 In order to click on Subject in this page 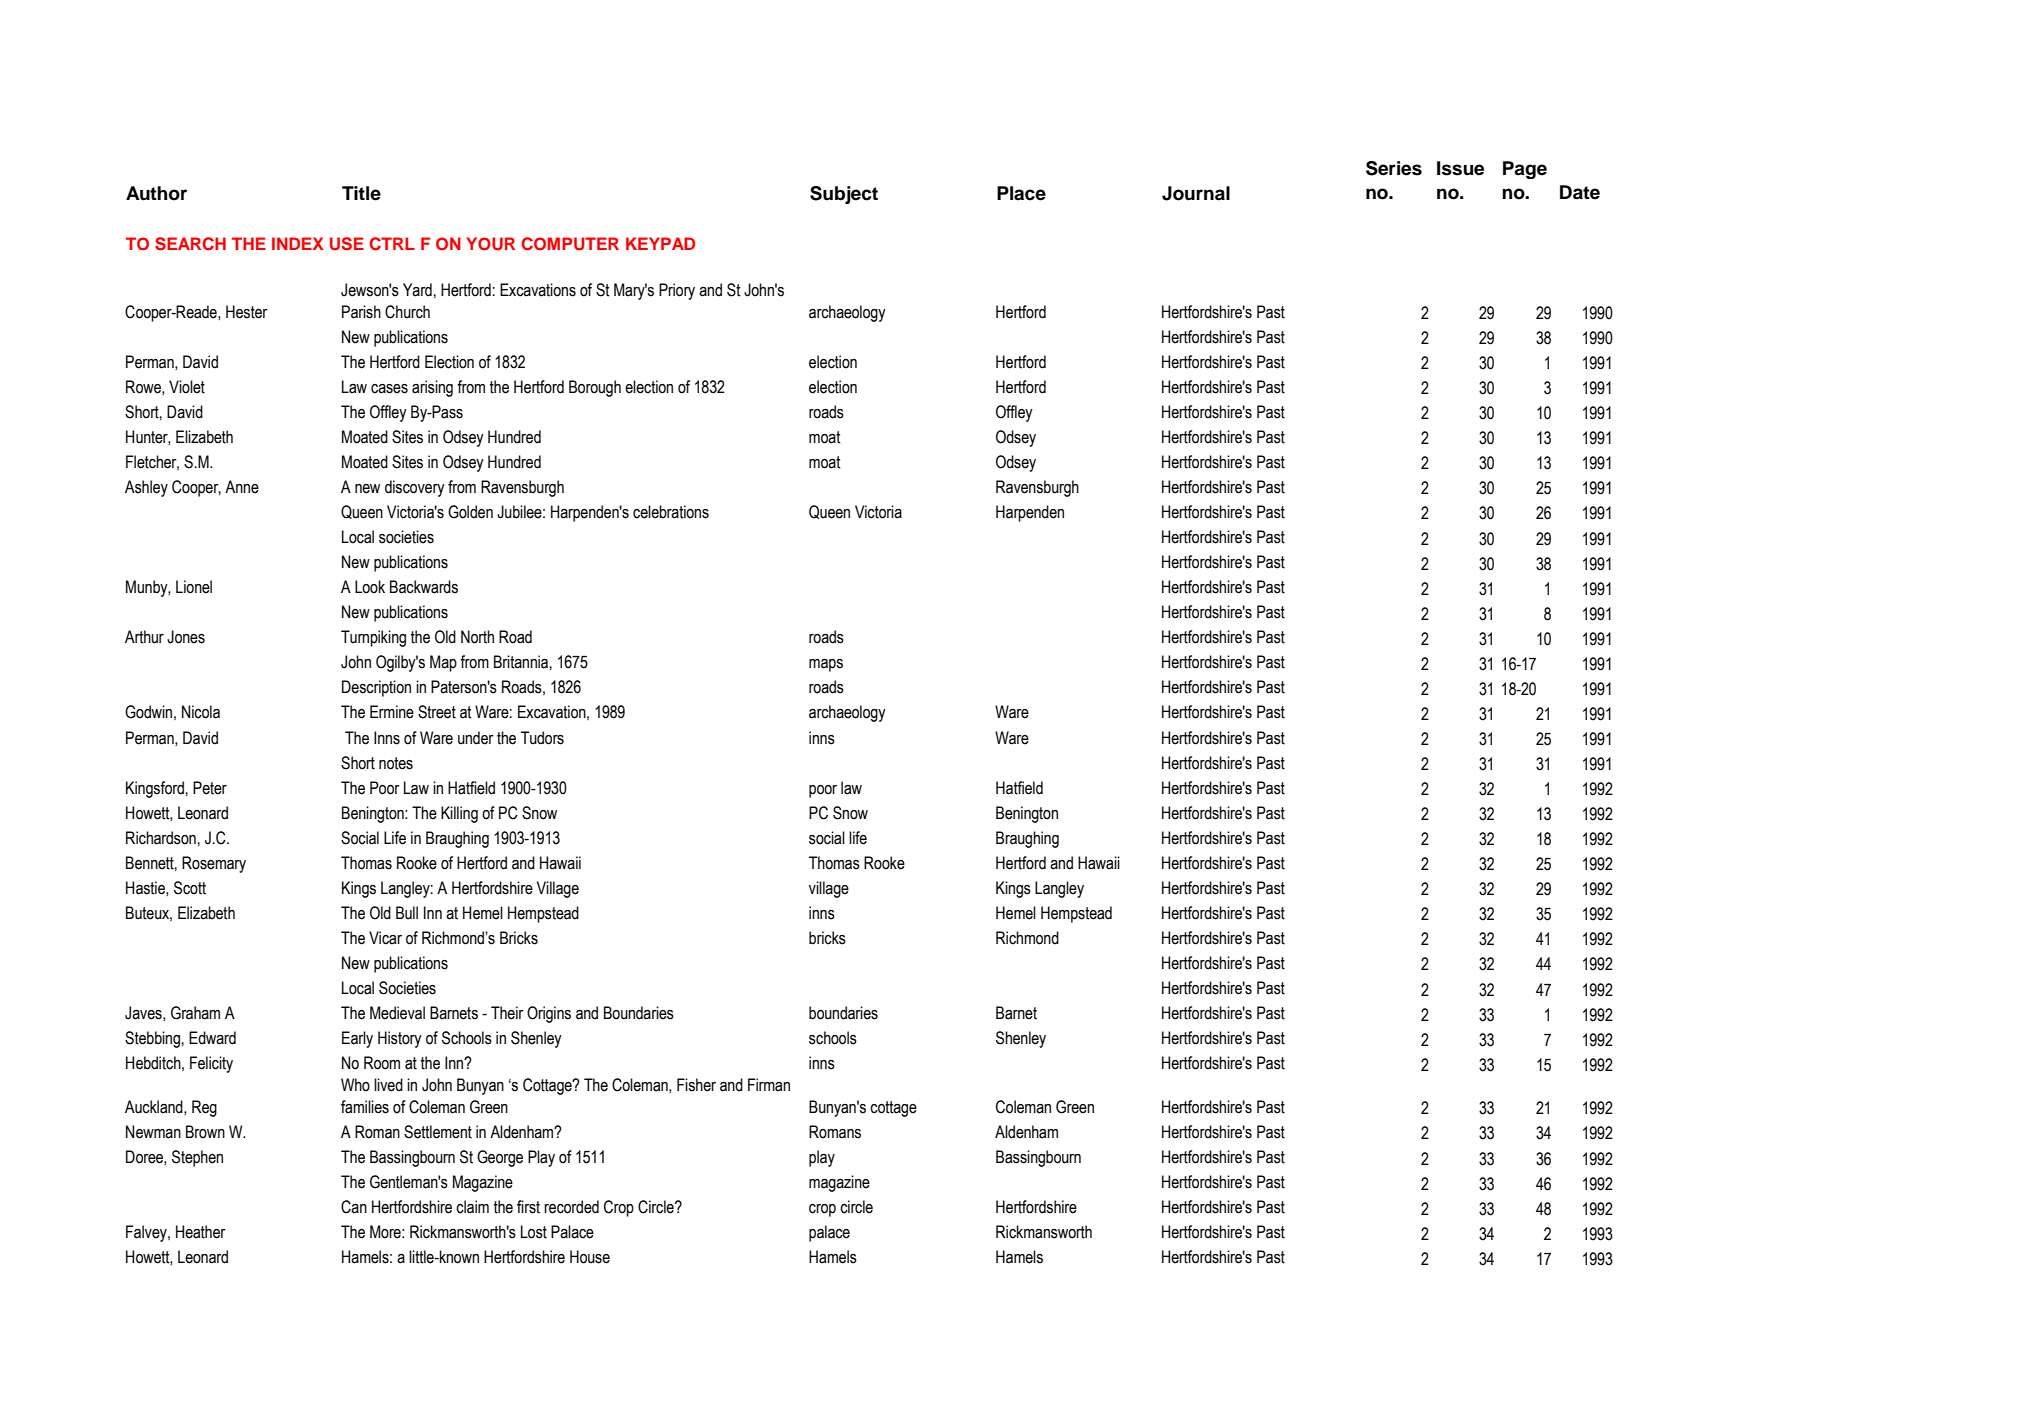, I will do `click(844, 195)`.
